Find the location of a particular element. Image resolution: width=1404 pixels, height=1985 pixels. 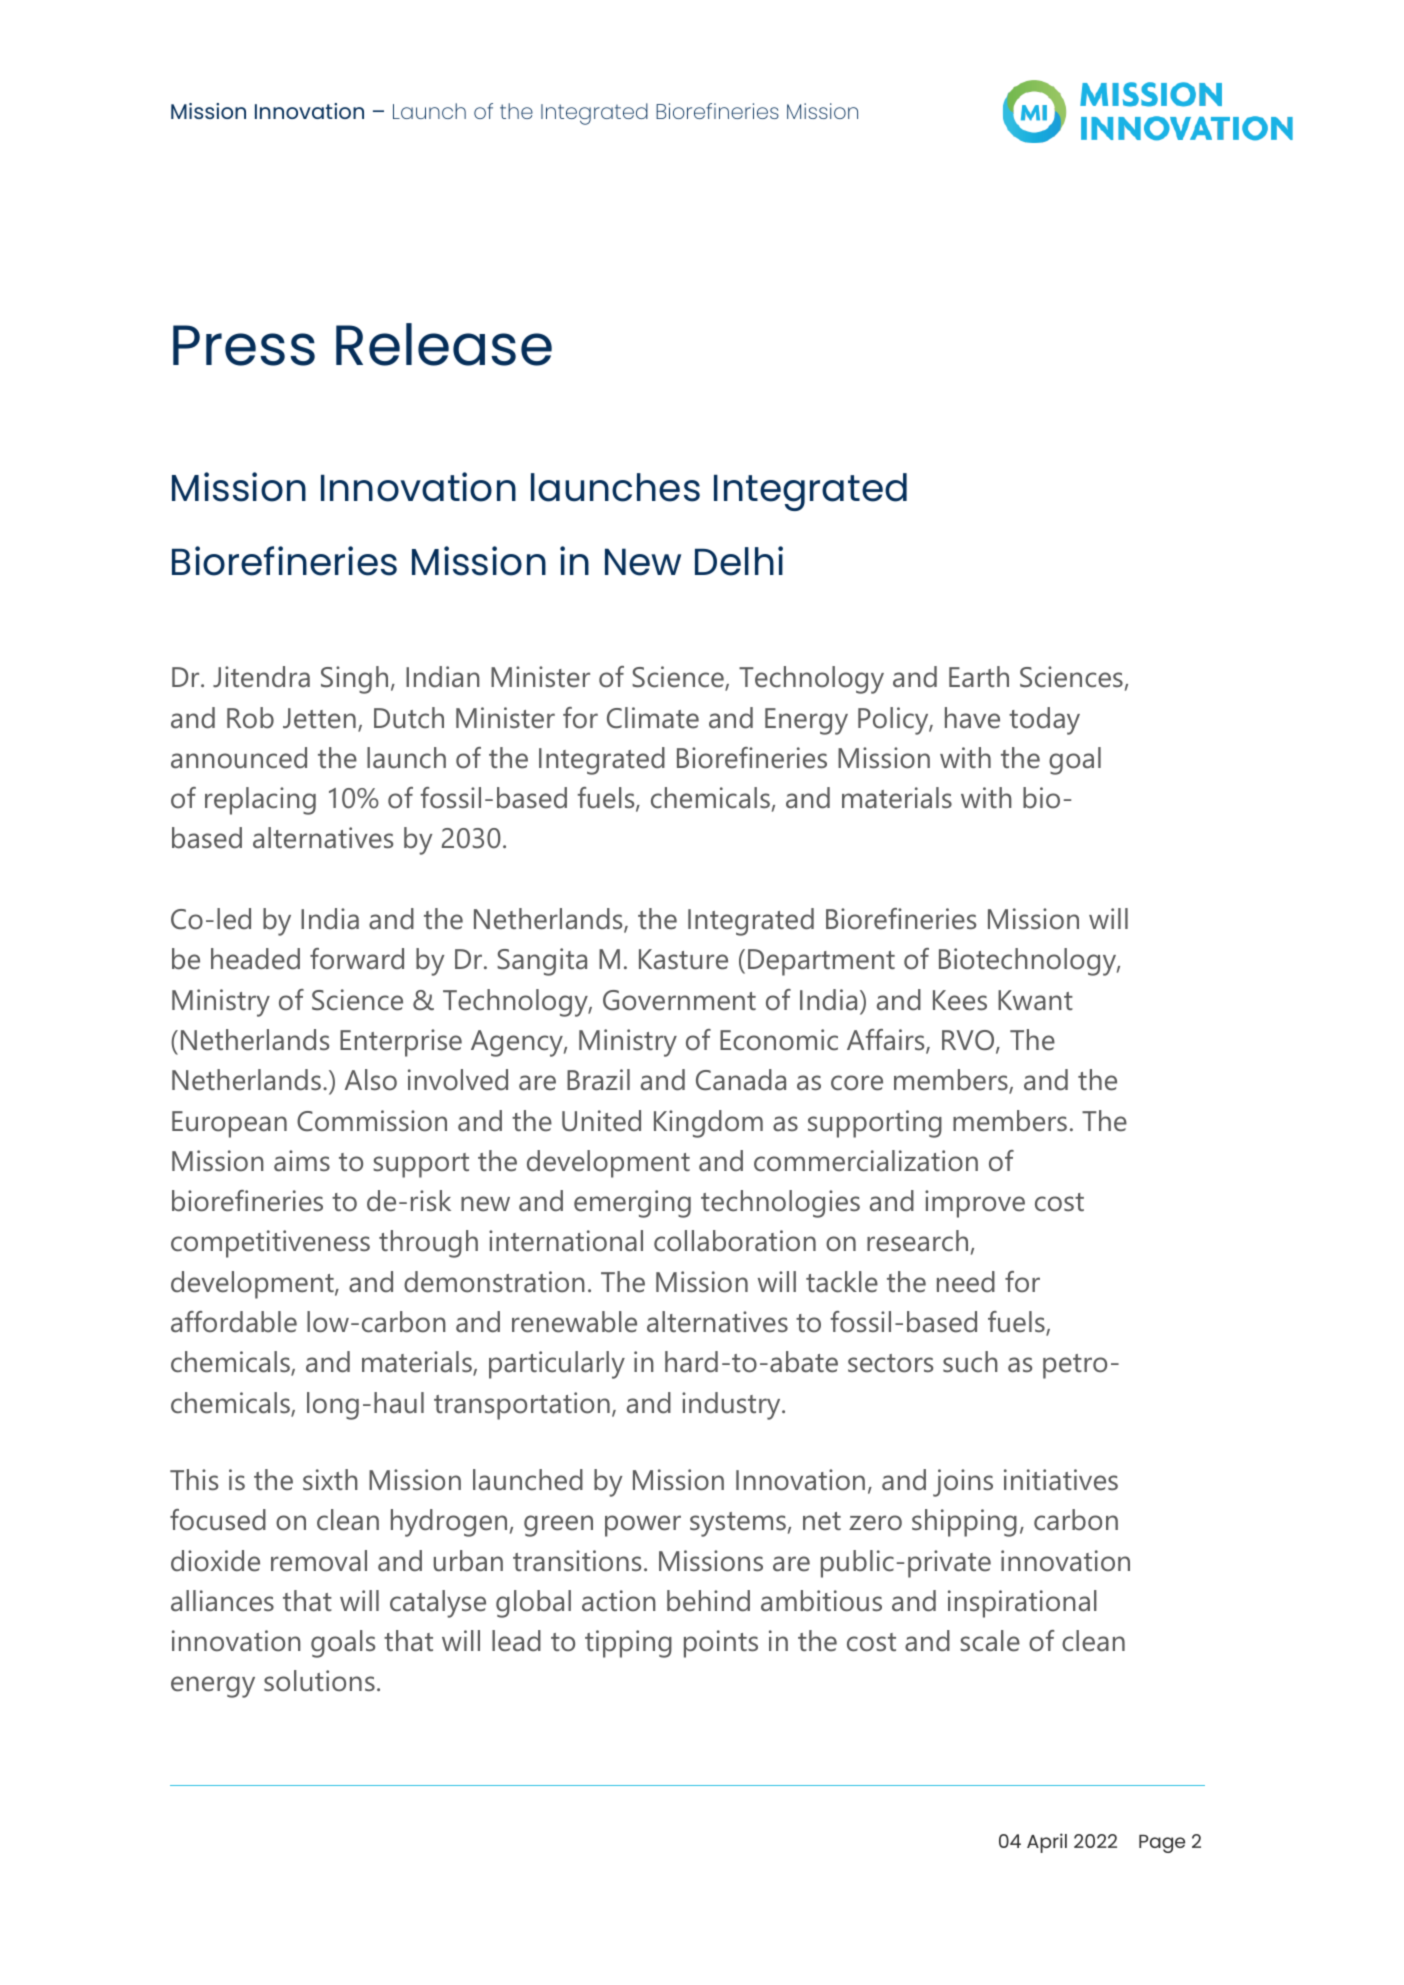

Earth is located at coordinates (979, 677).
